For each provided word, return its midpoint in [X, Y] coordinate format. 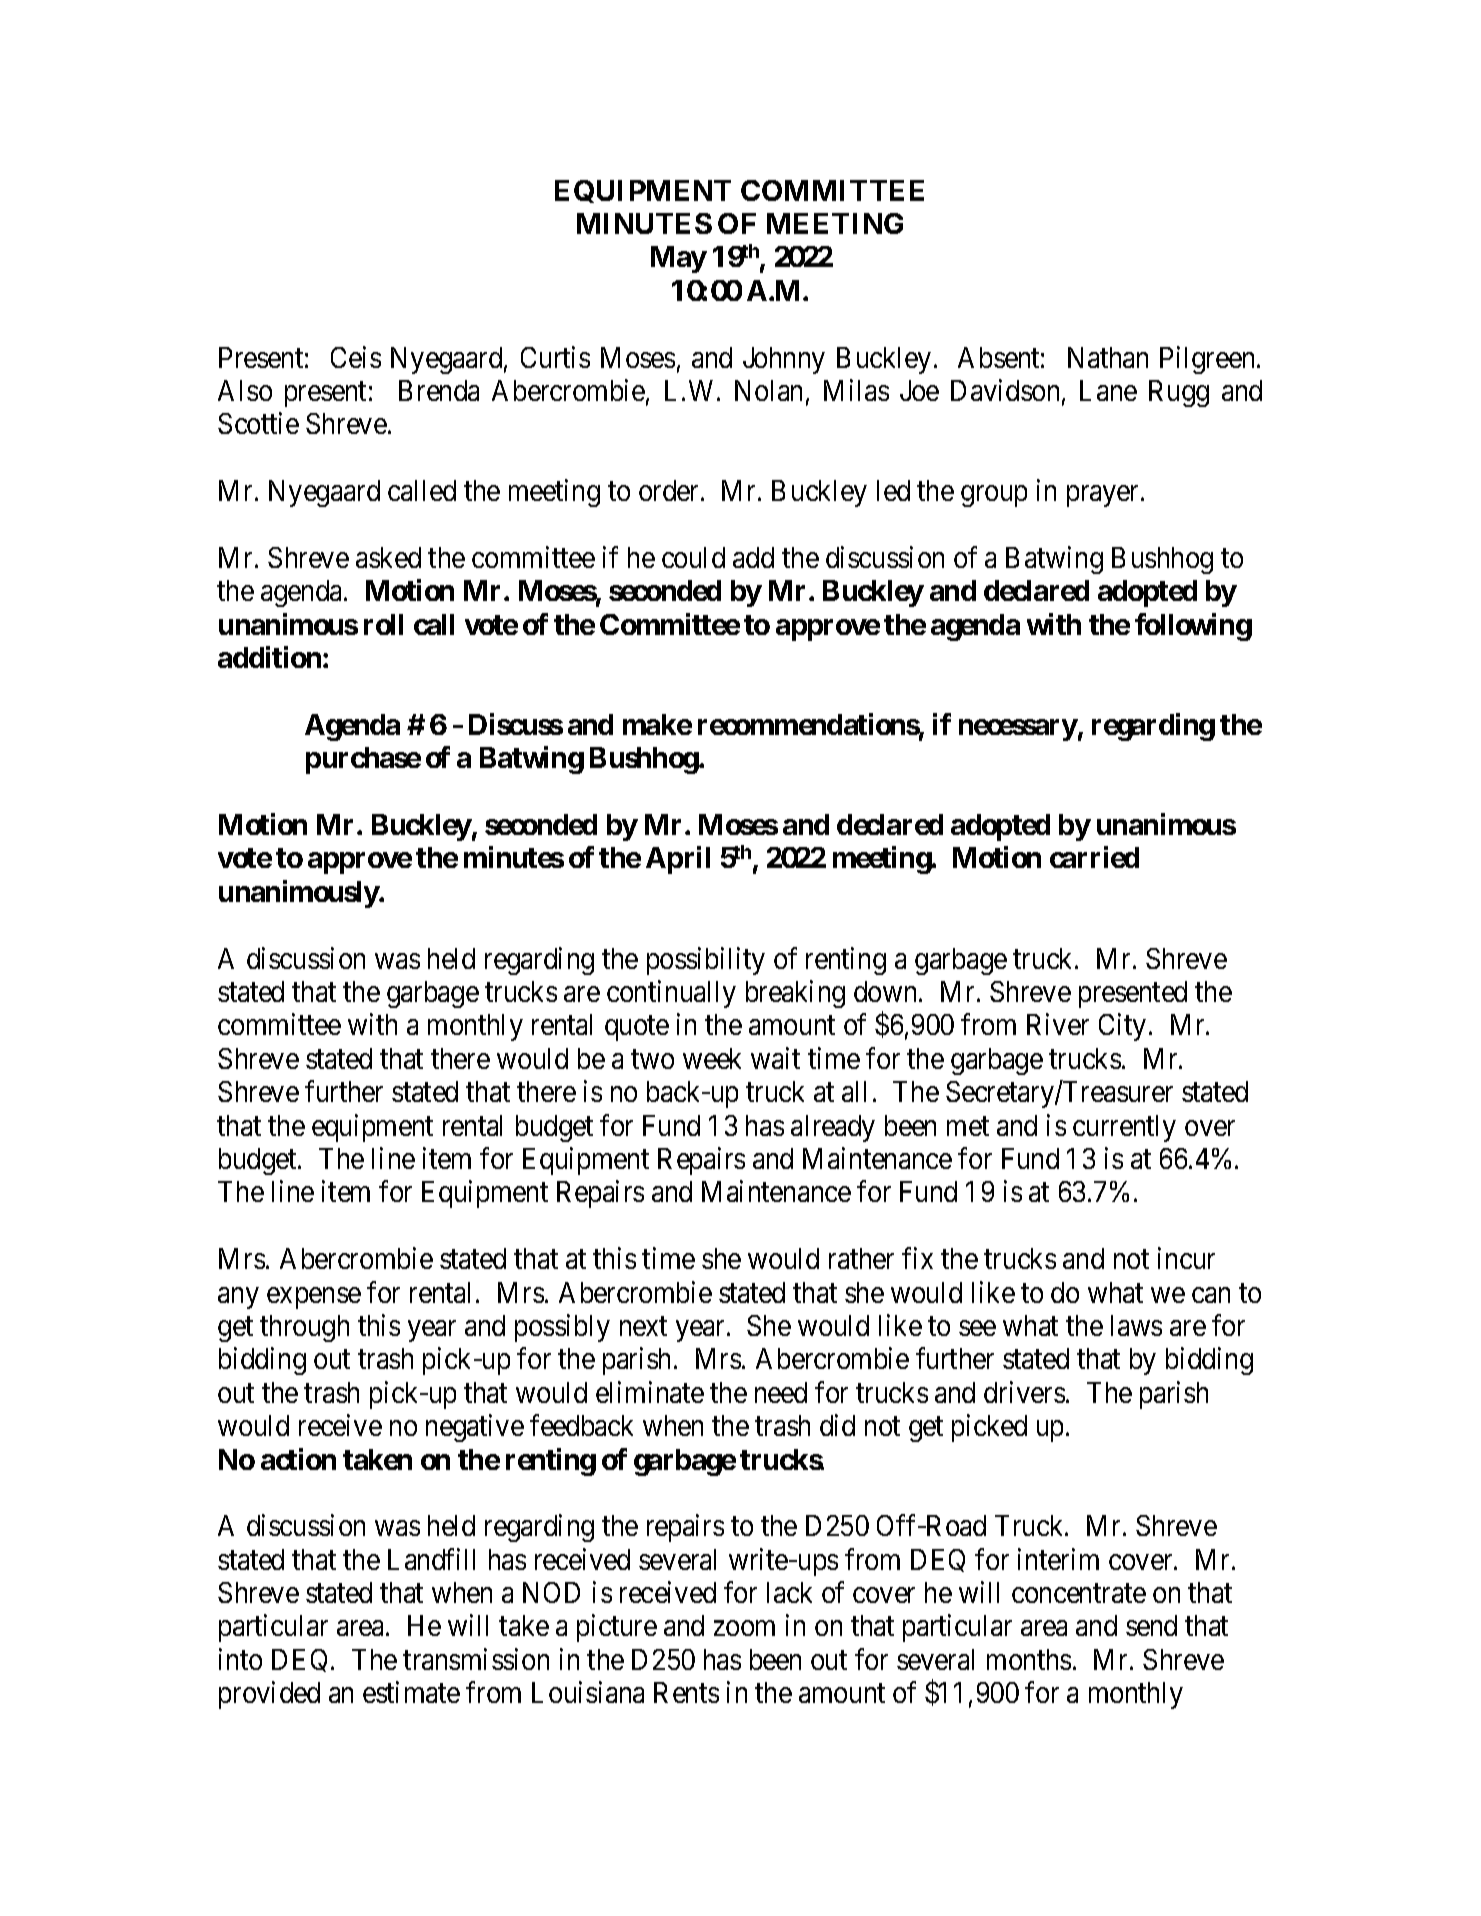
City [1122, 1027]
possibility [706, 961]
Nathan [1108, 357]
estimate [411, 1692]
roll [383, 624]
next [643, 1326]
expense [314, 1298]
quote [637, 1029]
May [679, 259]
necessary [1018, 730]
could [693, 557]
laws [1136, 1325]
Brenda [439, 390]
